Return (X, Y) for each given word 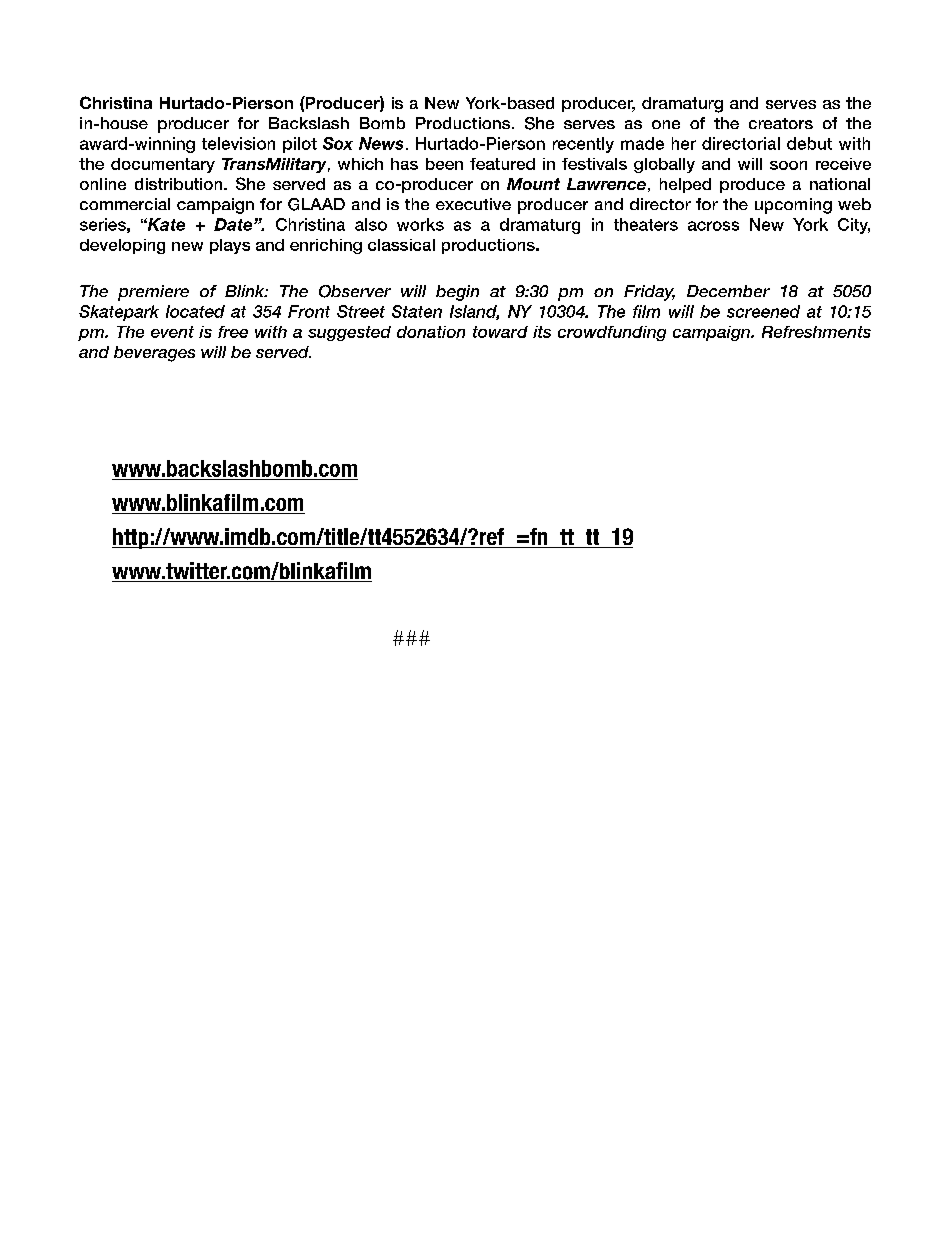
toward (500, 332)
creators (781, 123)
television (238, 143)
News (381, 143)
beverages (154, 354)
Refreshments (816, 332)
